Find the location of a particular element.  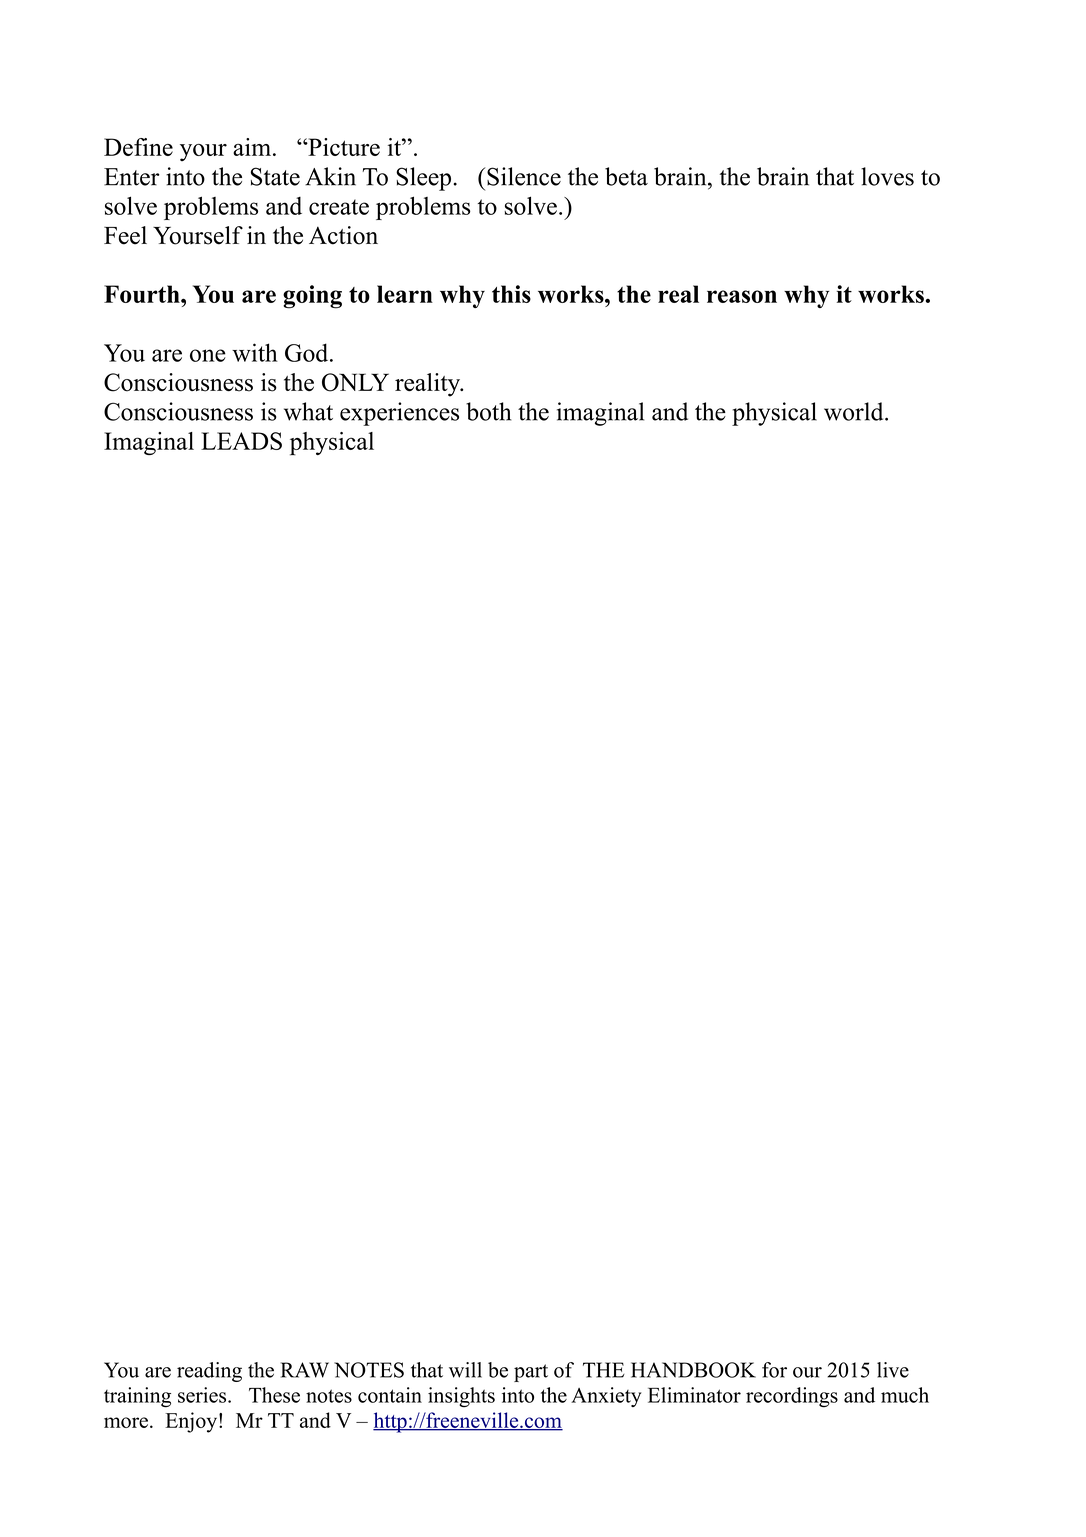

reading is located at coordinates (209, 1372).
